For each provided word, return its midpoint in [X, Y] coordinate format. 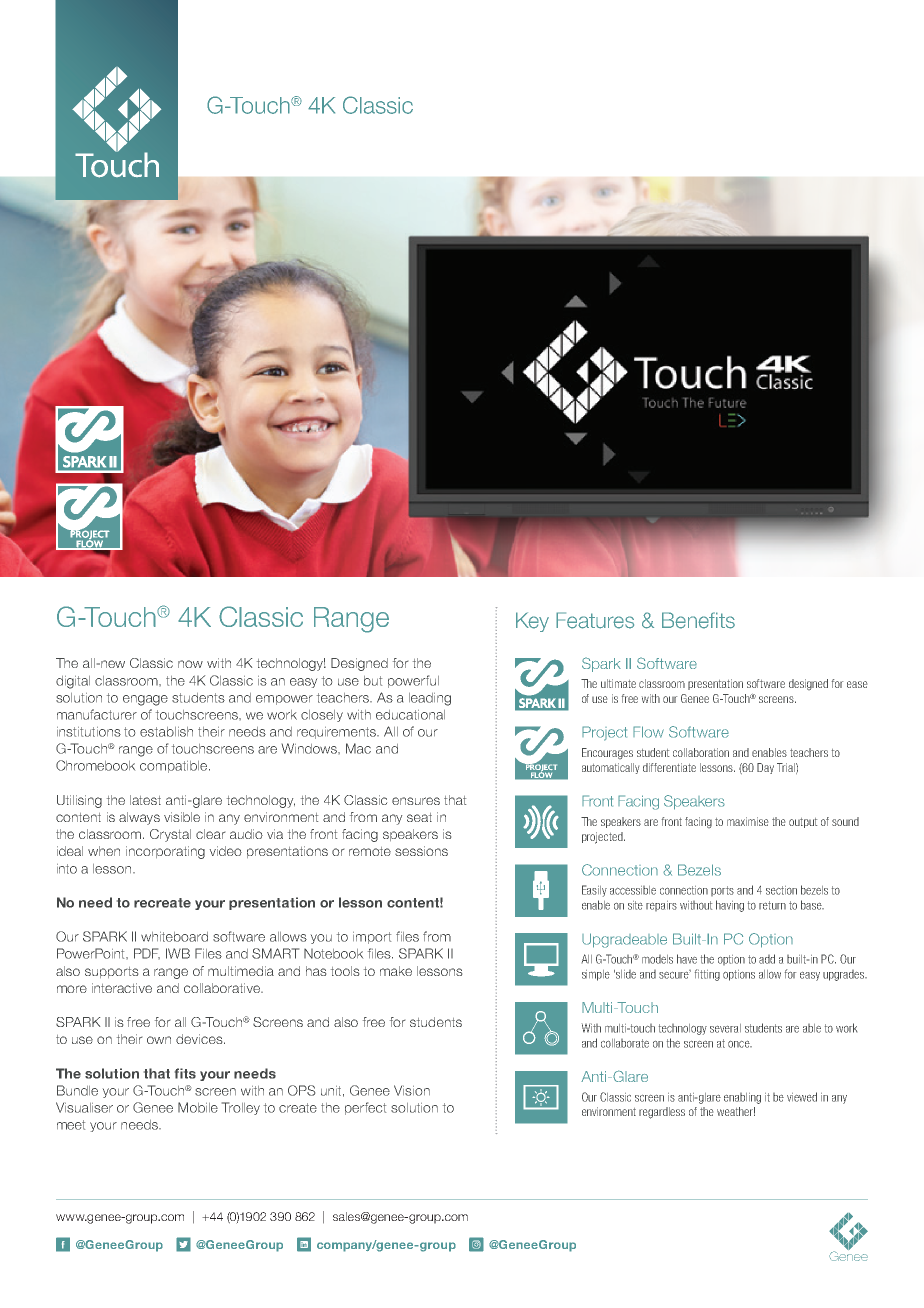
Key [532, 622]
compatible [175, 767]
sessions [421, 851]
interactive [122, 988]
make [396, 971]
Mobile [198, 1107]
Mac [358, 748]
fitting [707, 975]
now [190, 664]
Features [595, 620]
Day [765, 768]
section [781, 890]
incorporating [165, 852]
